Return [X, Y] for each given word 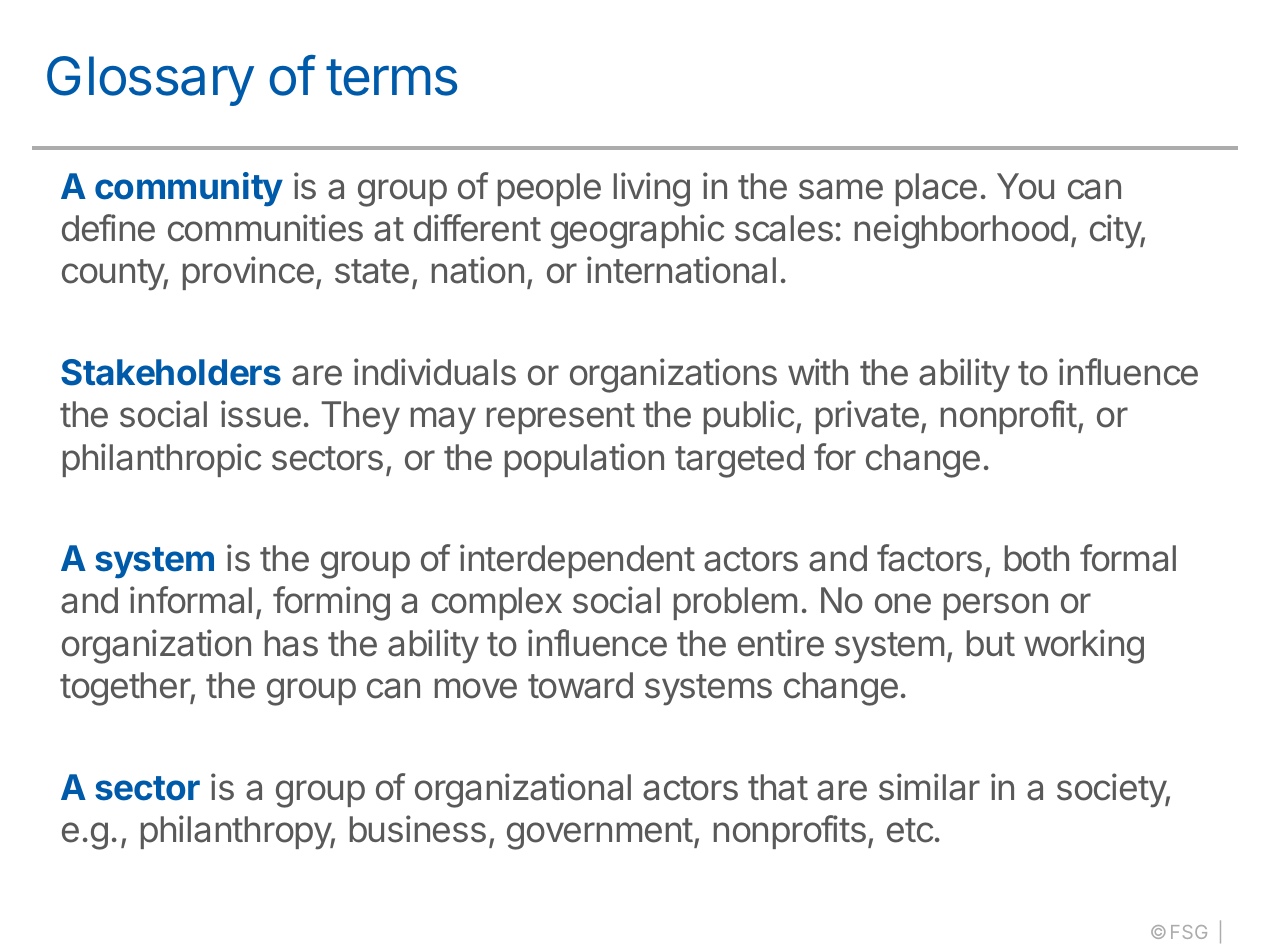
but [991, 643]
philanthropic [162, 460]
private [867, 417]
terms [391, 77]
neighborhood [961, 231]
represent [561, 418]
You [1025, 186]
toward [580, 685]
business [418, 829]
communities [265, 228]
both [1037, 558]
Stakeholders [171, 372]
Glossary [150, 81]
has [291, 643]
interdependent [577, 561]
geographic [637, 231]
